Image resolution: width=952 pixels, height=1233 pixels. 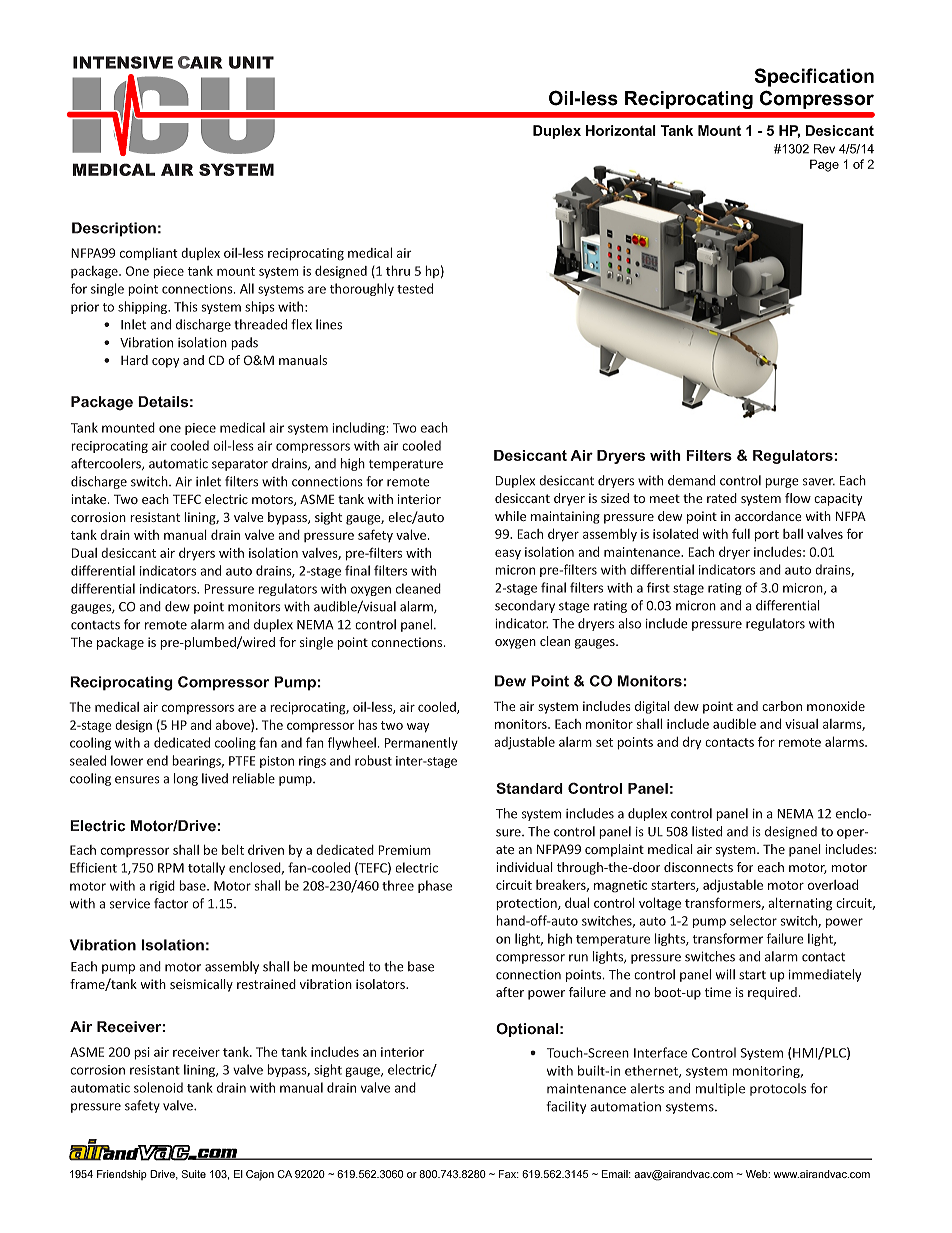 I want to click on INTENSIVE, so click(x=123, y=62).
